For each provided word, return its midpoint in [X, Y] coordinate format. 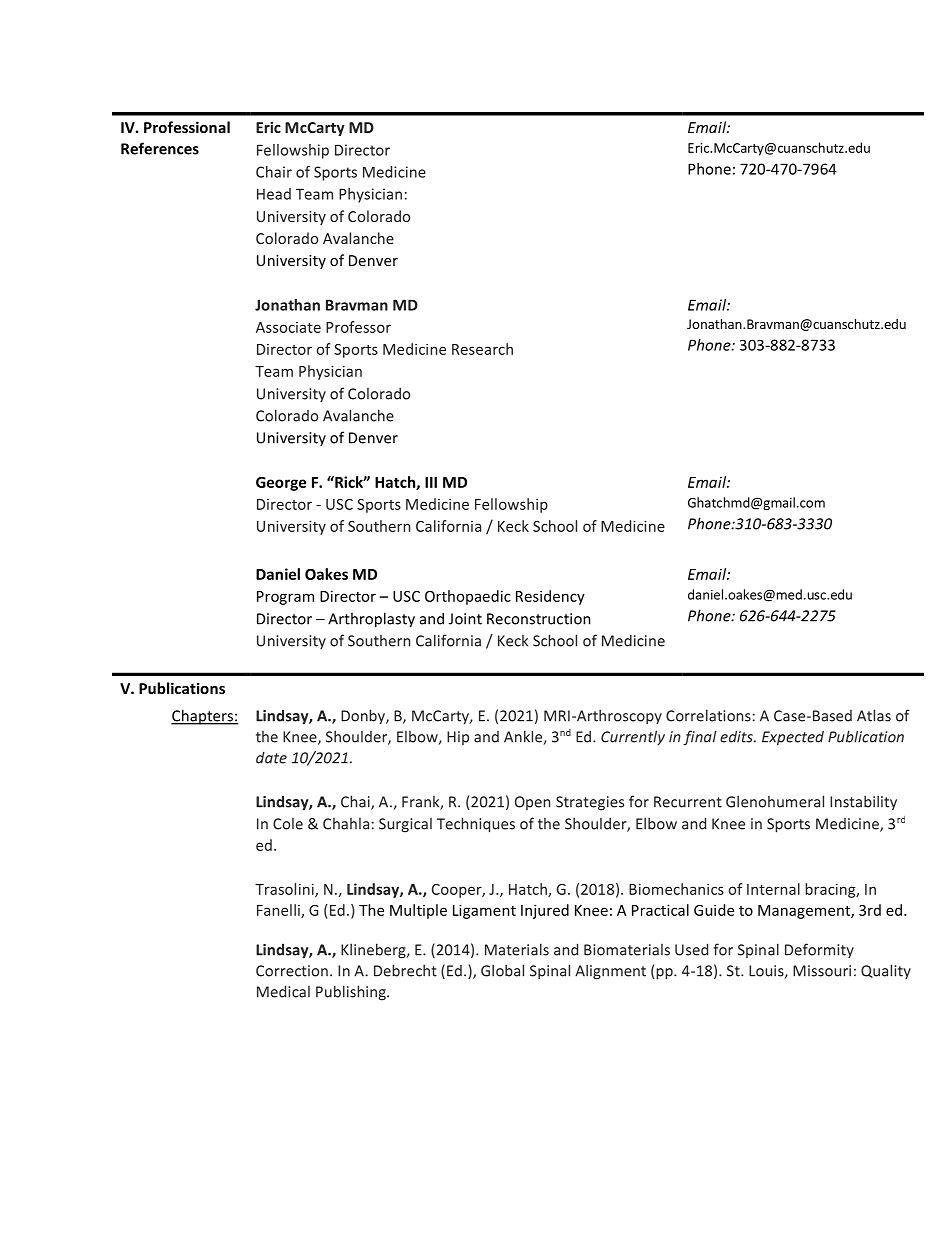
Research [482, 349]
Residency [550, 597]
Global [502, 970]
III [431, 482]
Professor [358, 327]
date [271, 758]
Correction [292, 971]
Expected [793, 738]
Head [274, 194]
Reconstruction [539, 619]
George [281, 484]
